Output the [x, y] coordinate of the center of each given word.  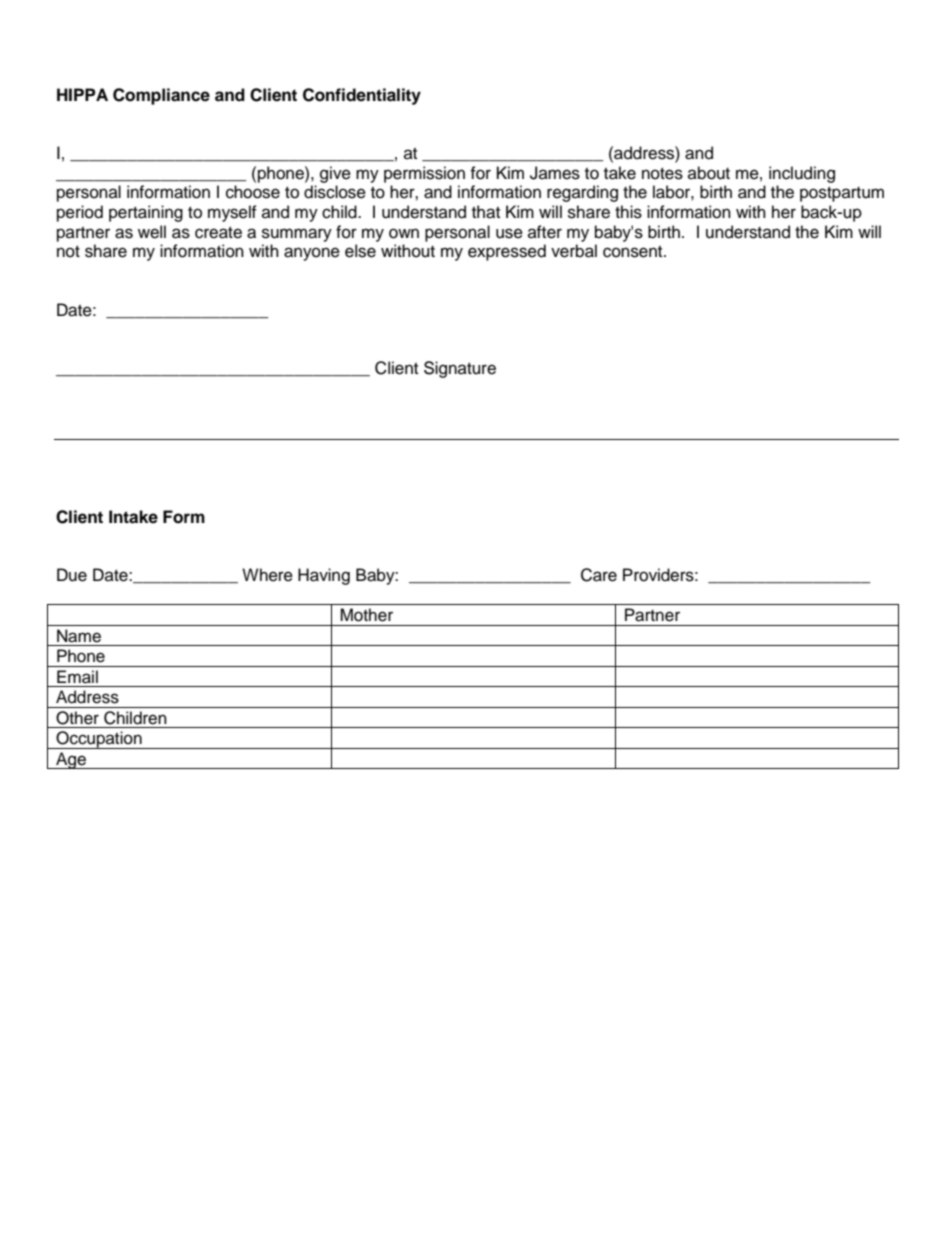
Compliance [161, 96]
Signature [460, 369]
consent [634, 252]
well [152, 232]
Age [71, 760]
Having [324, 576]
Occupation [99, 740]
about [709, 173]
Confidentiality [362, 96]
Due [72, 575]
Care [599, 575]
